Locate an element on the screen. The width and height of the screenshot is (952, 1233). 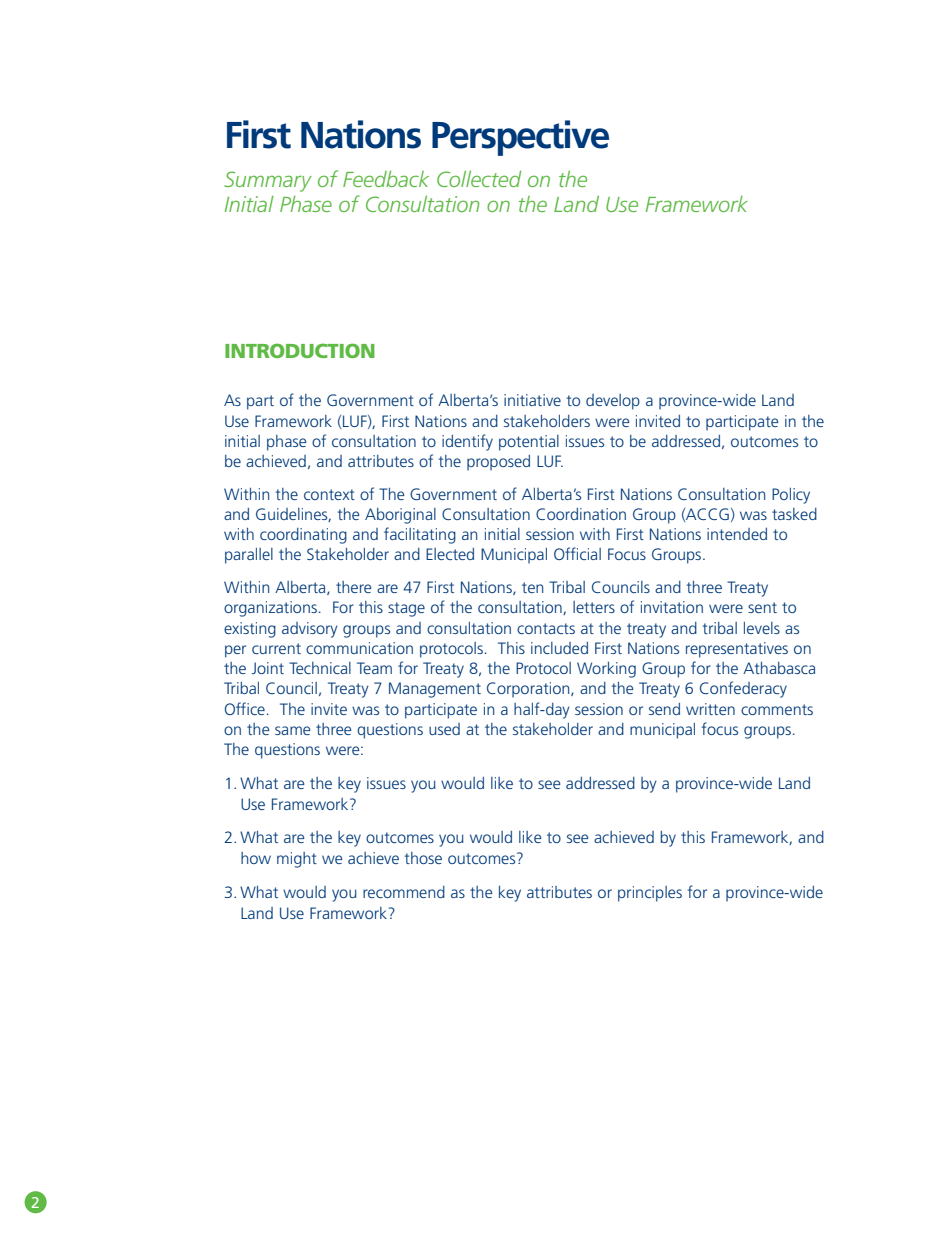
potential is located at coordinates (529, 443).
